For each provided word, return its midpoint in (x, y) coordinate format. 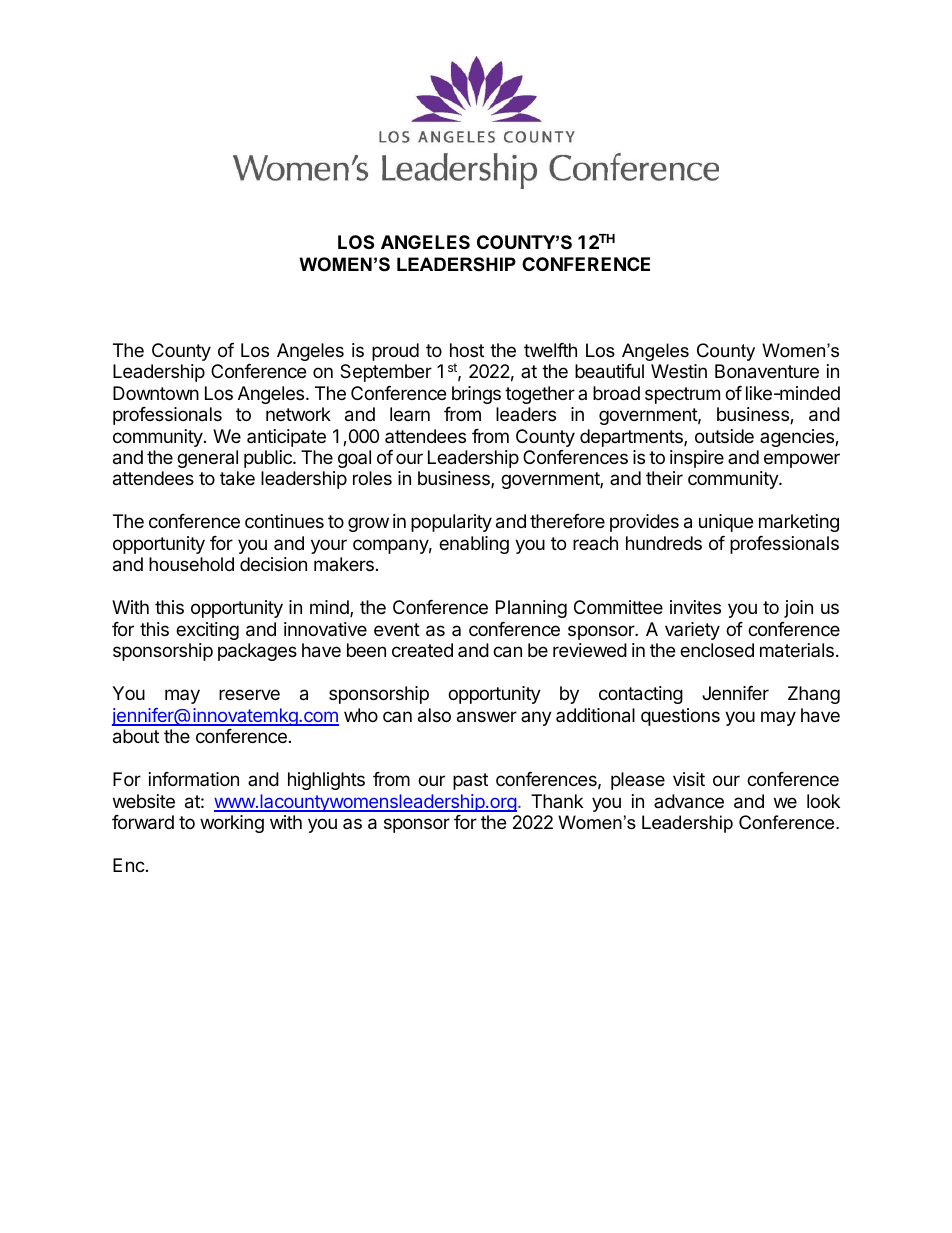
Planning (531, 609)
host (467, 350)
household (191, 564)
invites (695, 607)
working (232, 824)
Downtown (156, 393)
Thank (557, 801)
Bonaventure (767, 371)
